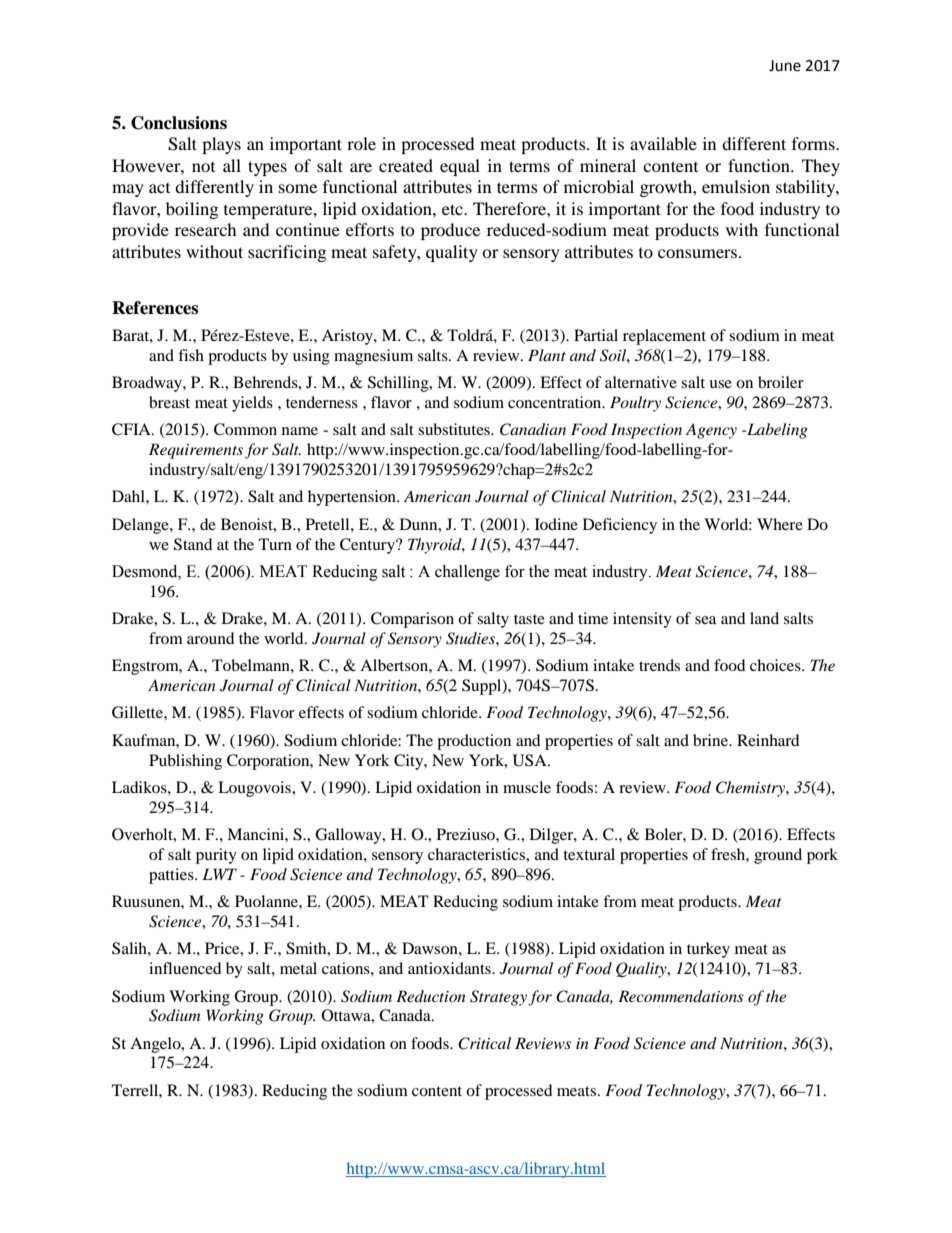 The image size is (952, 1233). Describe the element at coordinates (156, 1045) in the image. I see `Angelo` at that location.
